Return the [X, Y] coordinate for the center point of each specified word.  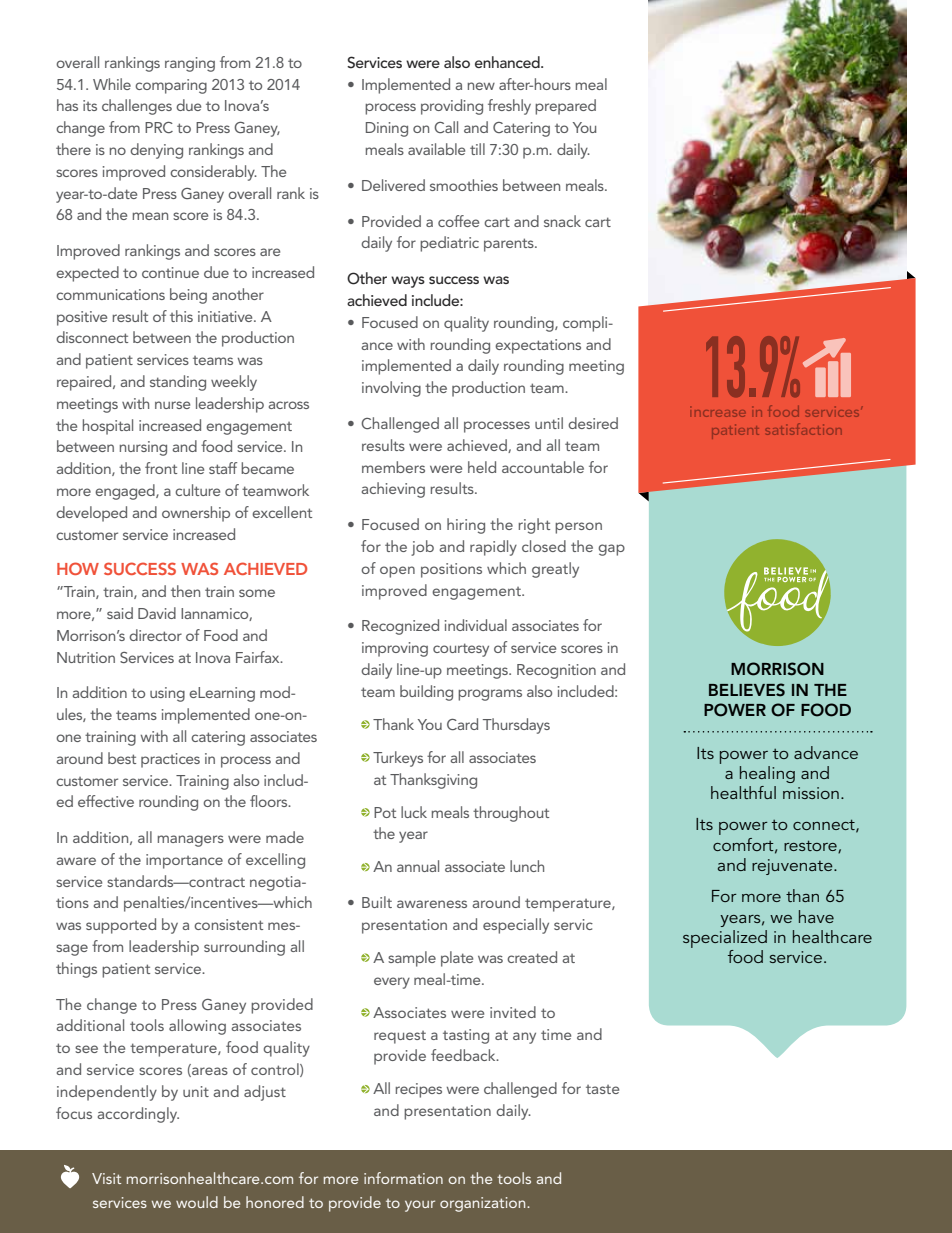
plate [457, 959]
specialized [725, 939]
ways [408, 282]
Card [462, 724]
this [181, 316]
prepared [565, 107]
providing [452, 107]
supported [121, 926]
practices [170, 760]
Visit [106, 1178]
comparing [171, 86]
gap [611, 550]
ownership [196, 514]
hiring [466, 526]
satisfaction [803, 429]
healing [767, 774]
